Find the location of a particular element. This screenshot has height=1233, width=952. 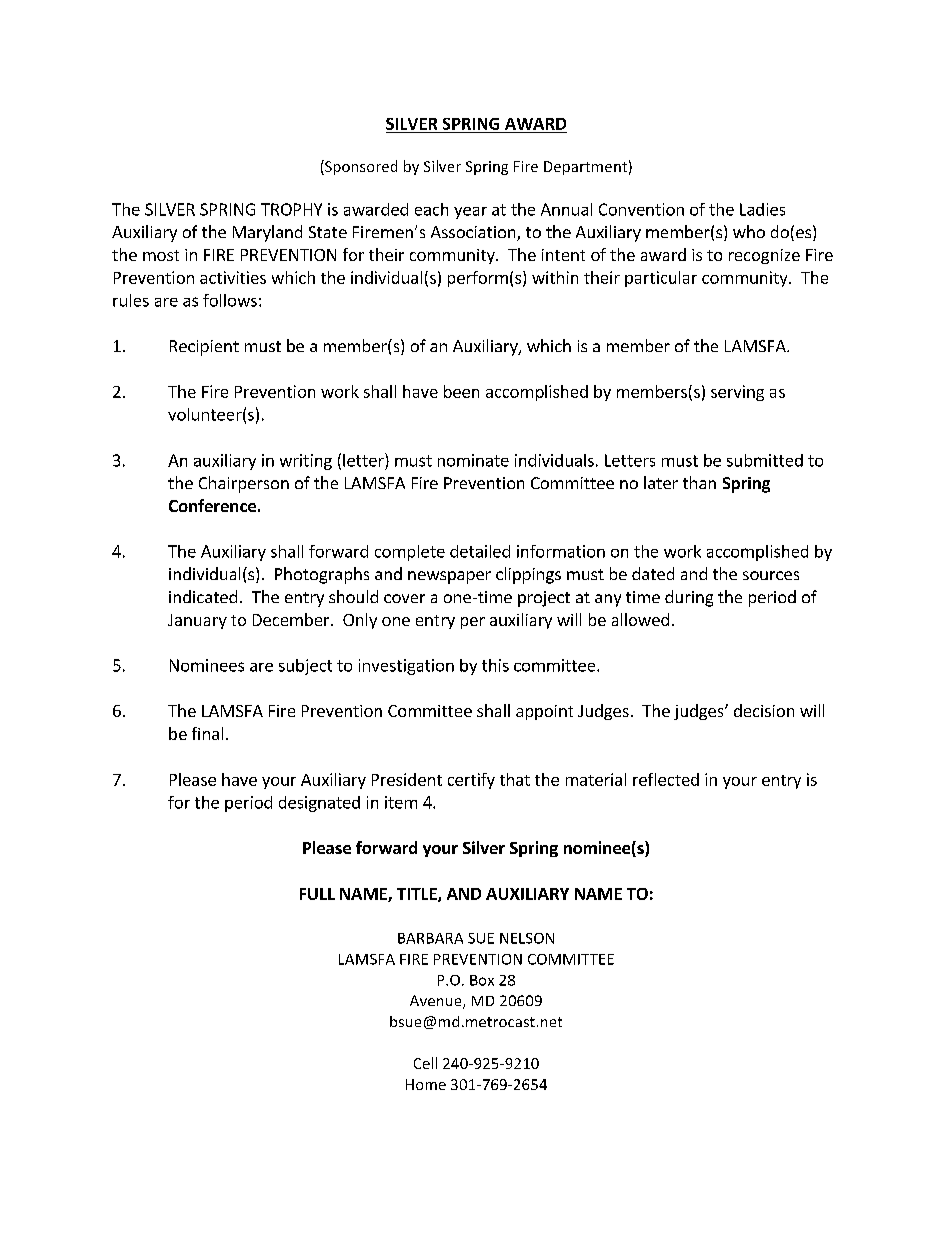

Maryland is located at coordinates (267, 233).
